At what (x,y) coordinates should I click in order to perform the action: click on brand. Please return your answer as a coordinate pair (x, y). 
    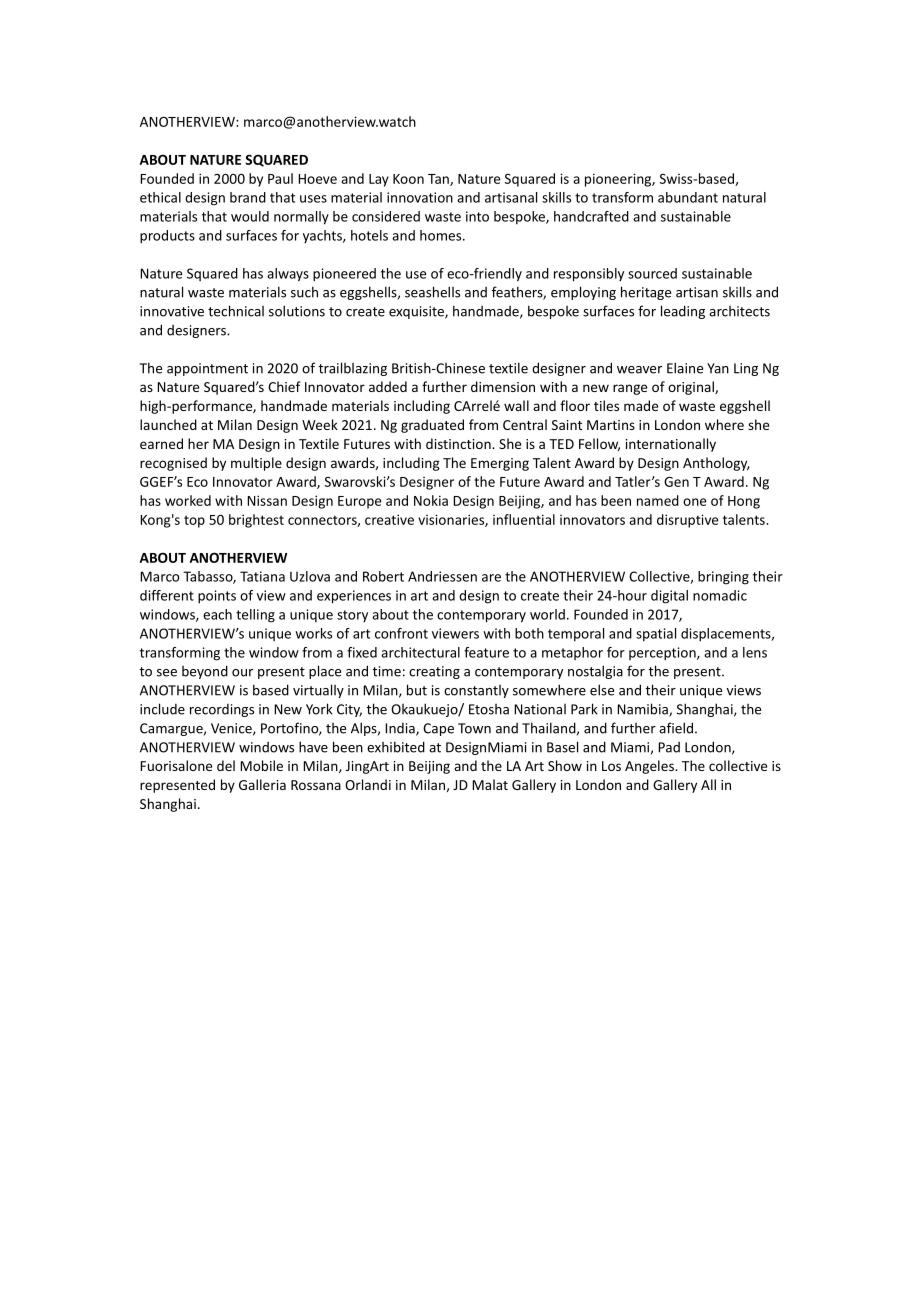
    Looking at the image, I should click on (248, 197).
